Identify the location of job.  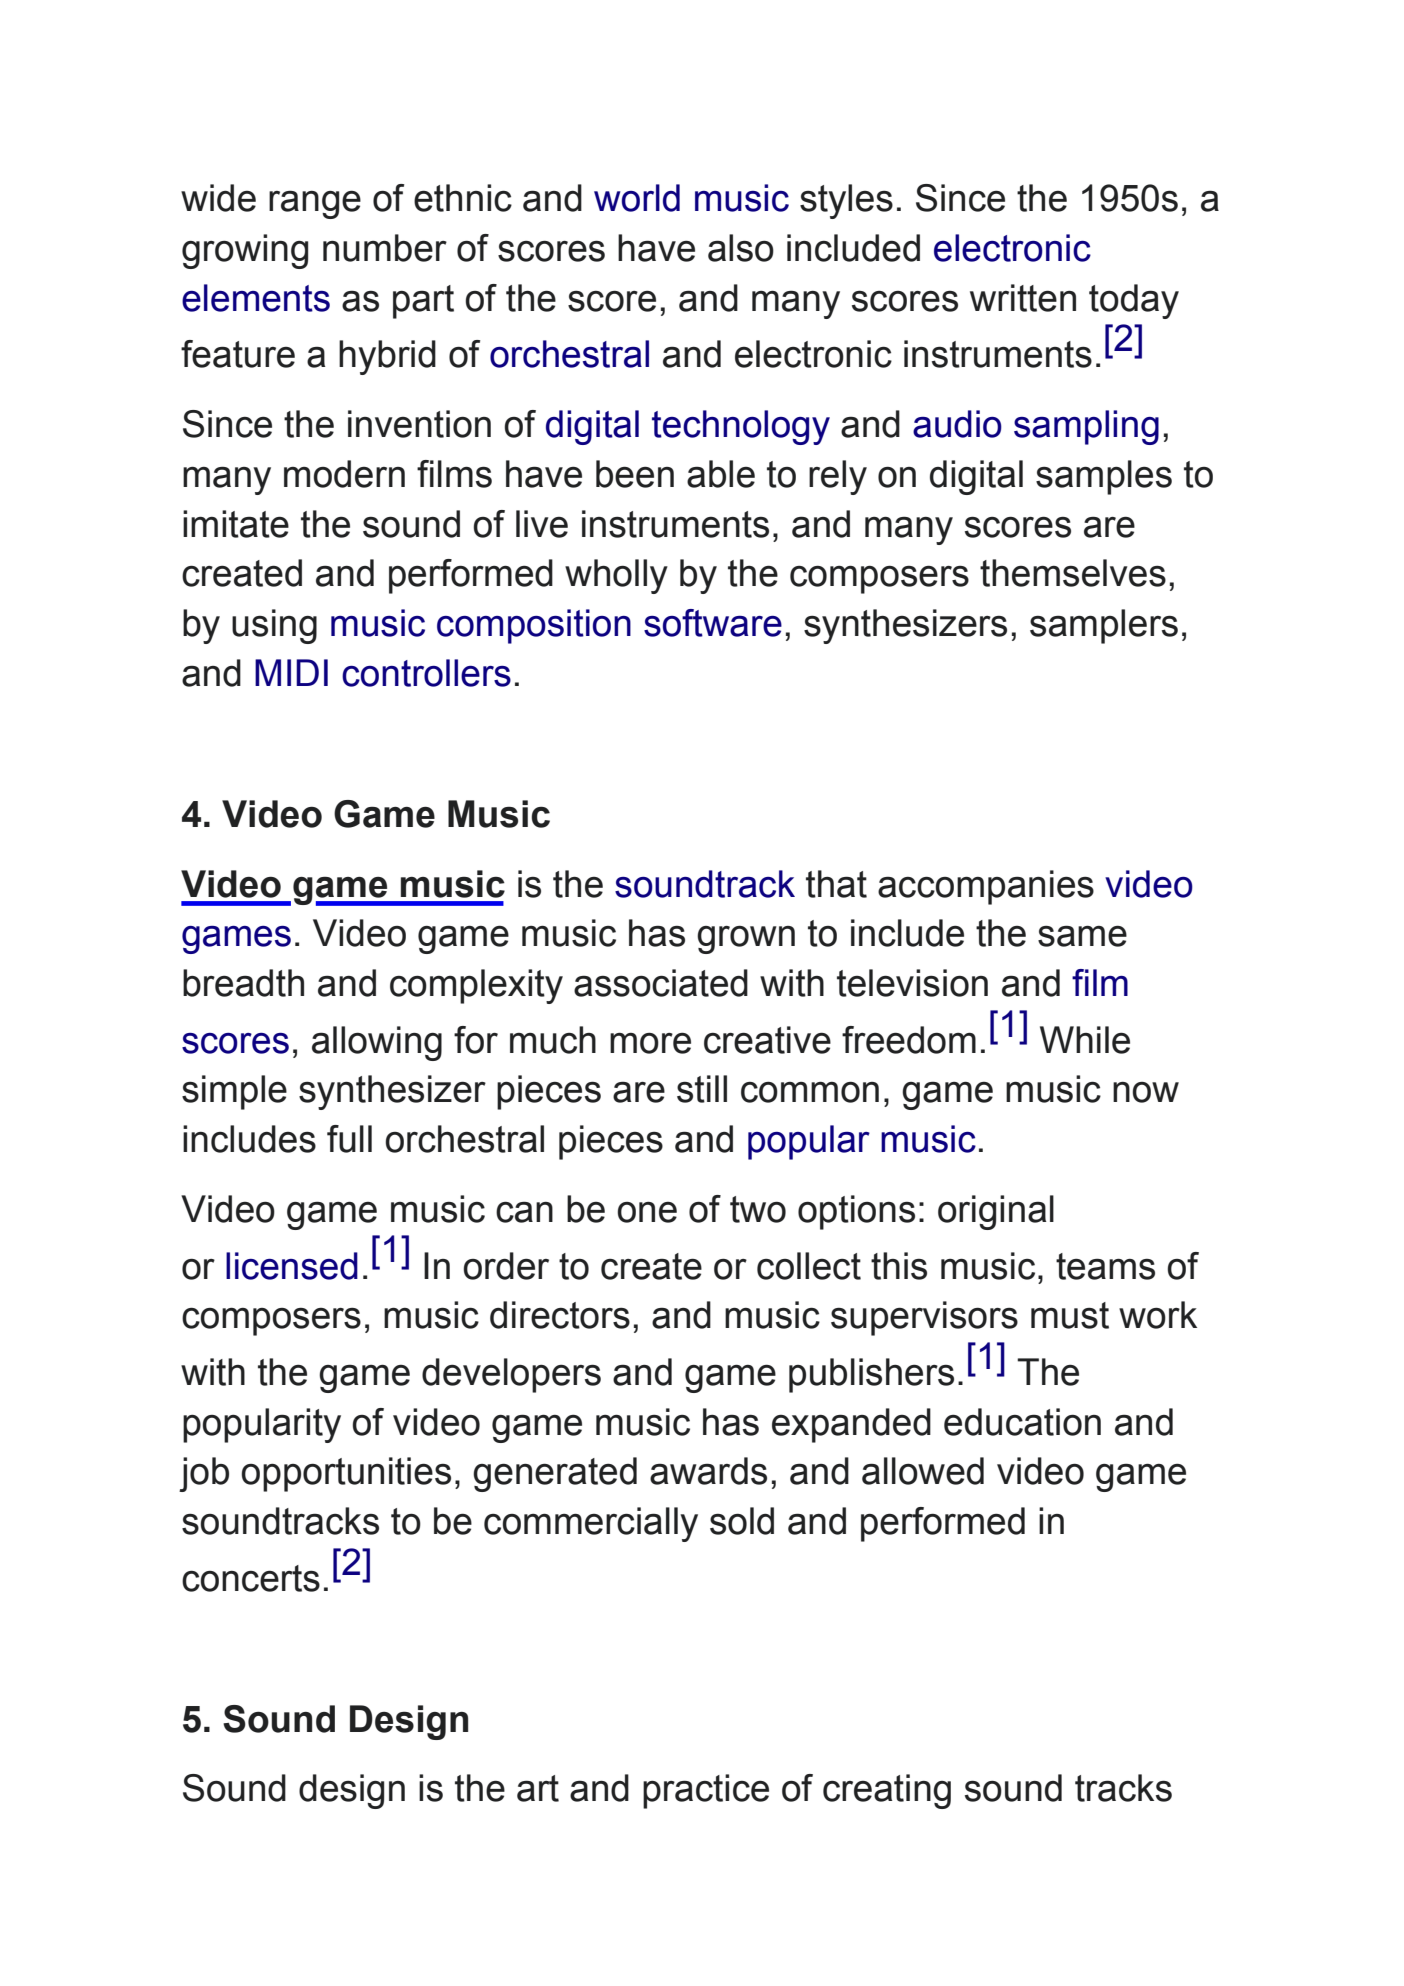
(204, 1474).
